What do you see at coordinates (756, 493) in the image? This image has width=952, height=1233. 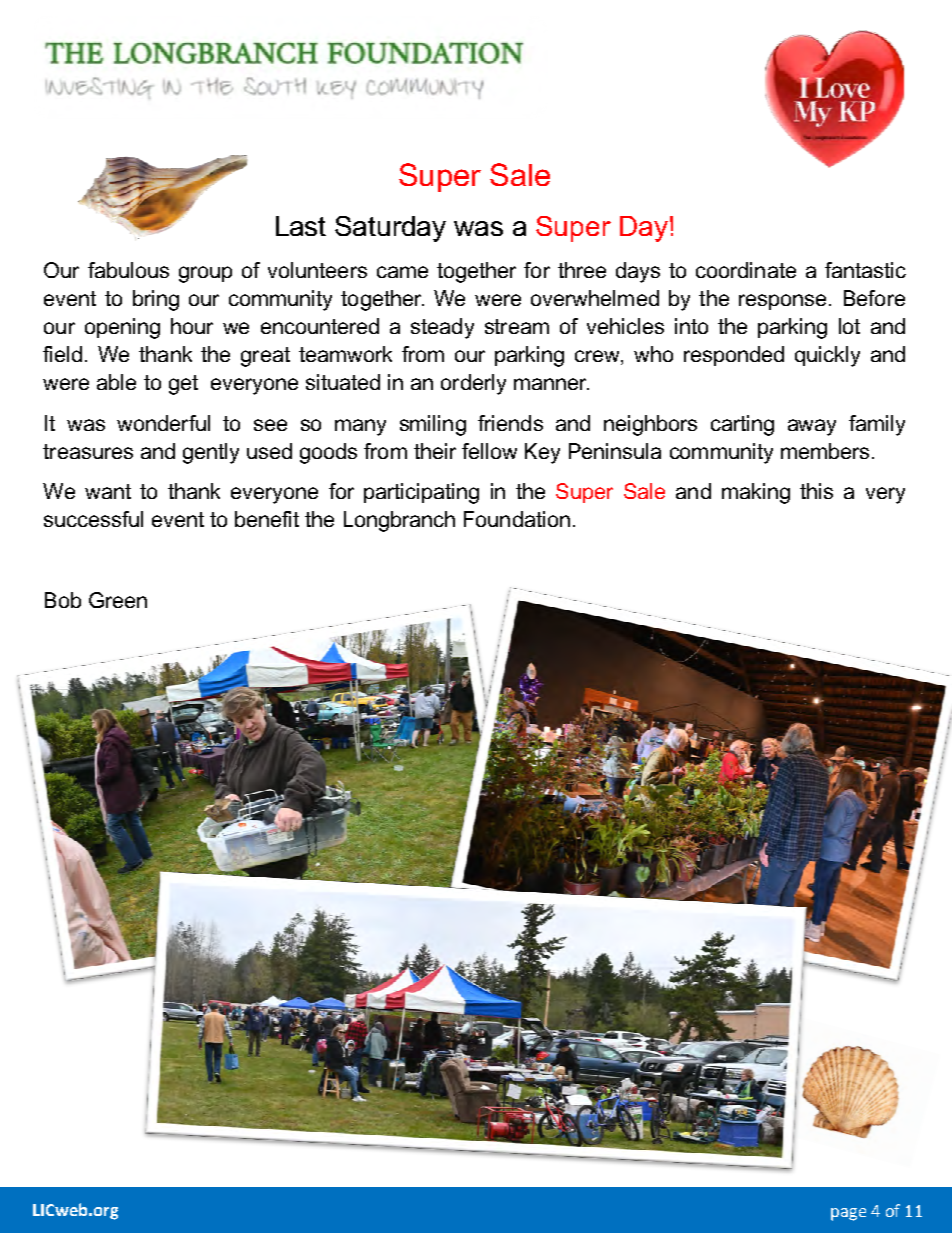 I see `making` at bounding box center [756, 493].
